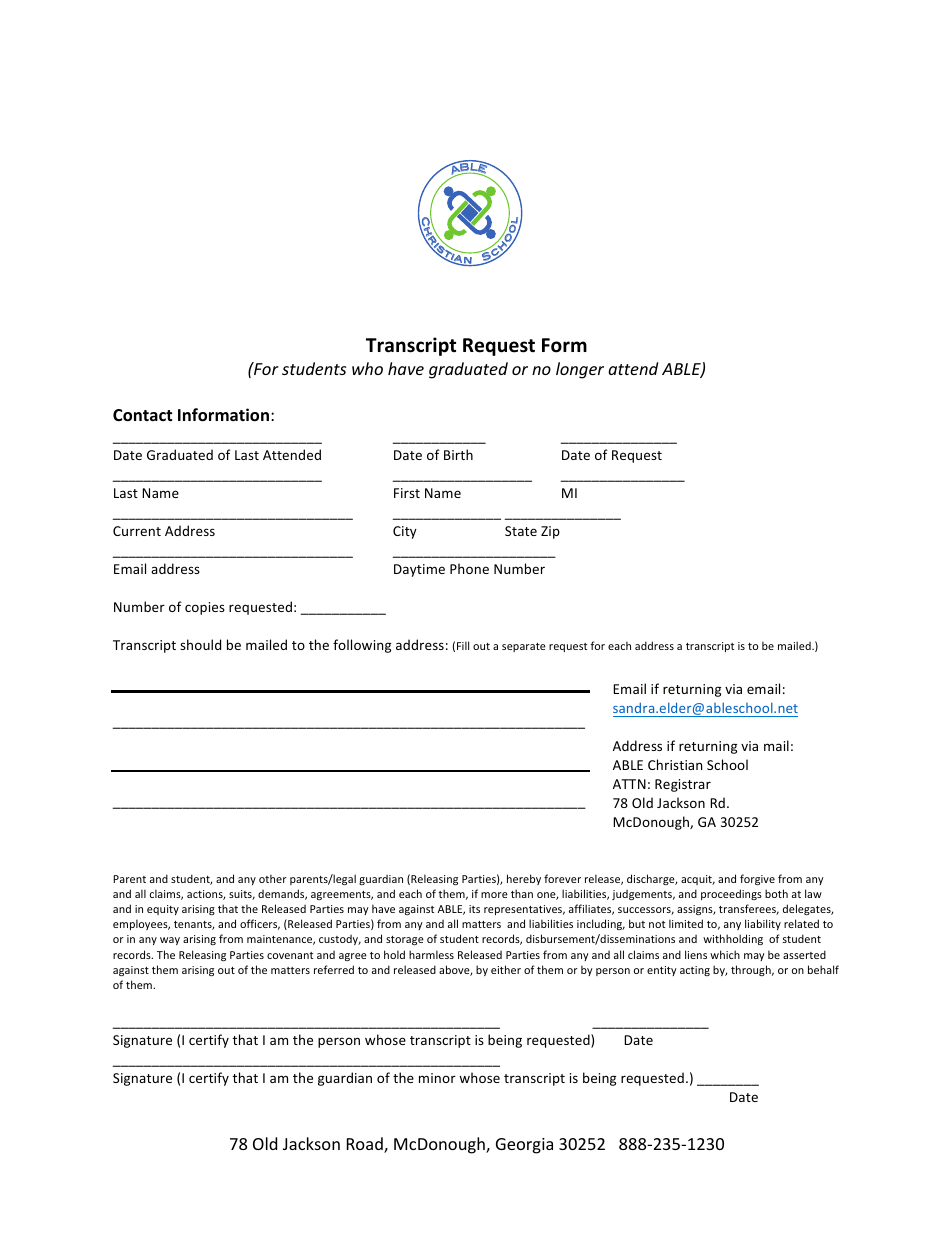 The width and height of the screenshot is (952, 1233). I want to click on Road, so click(366, 1145).
